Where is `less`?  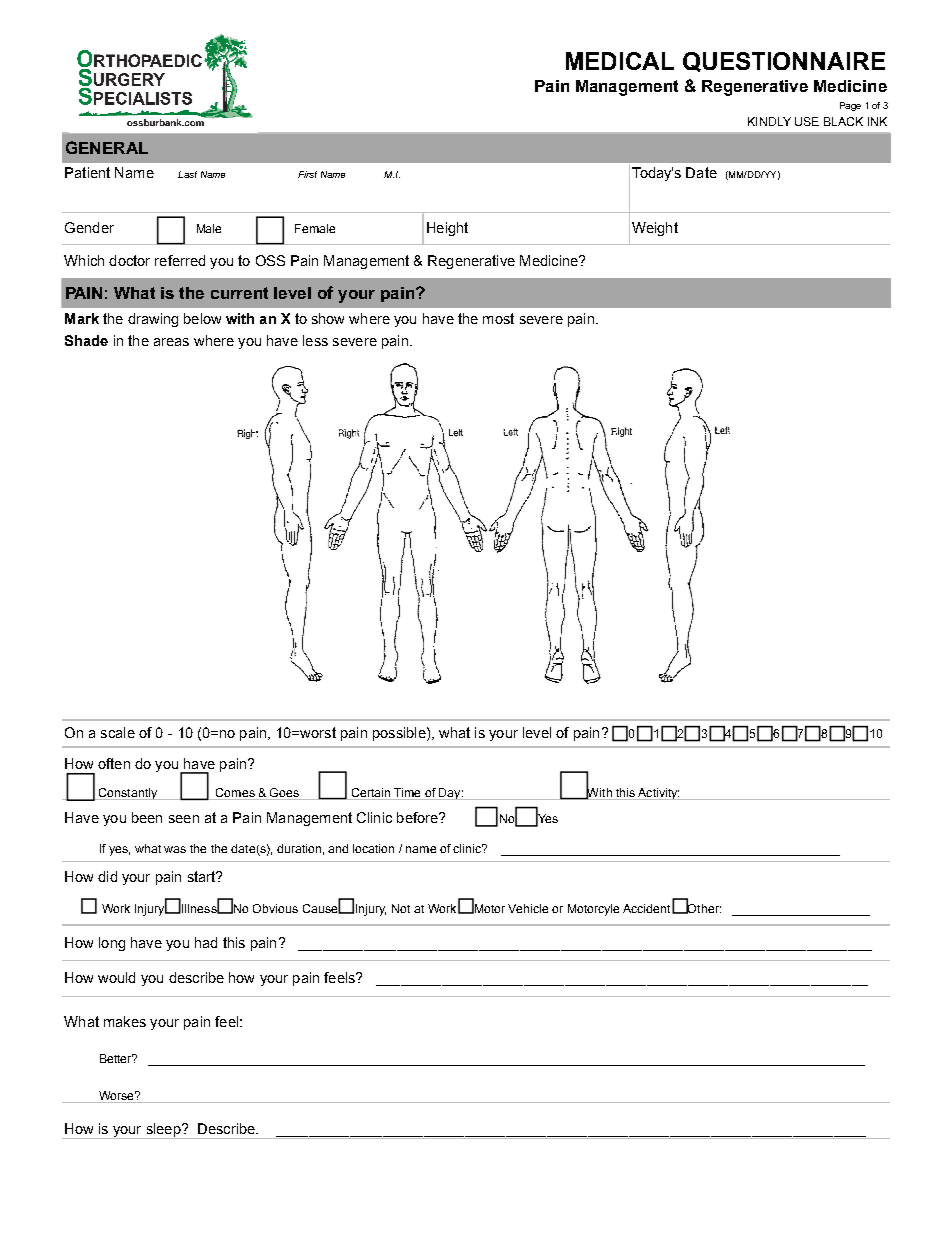
less is located at coordinates (315, 340).
